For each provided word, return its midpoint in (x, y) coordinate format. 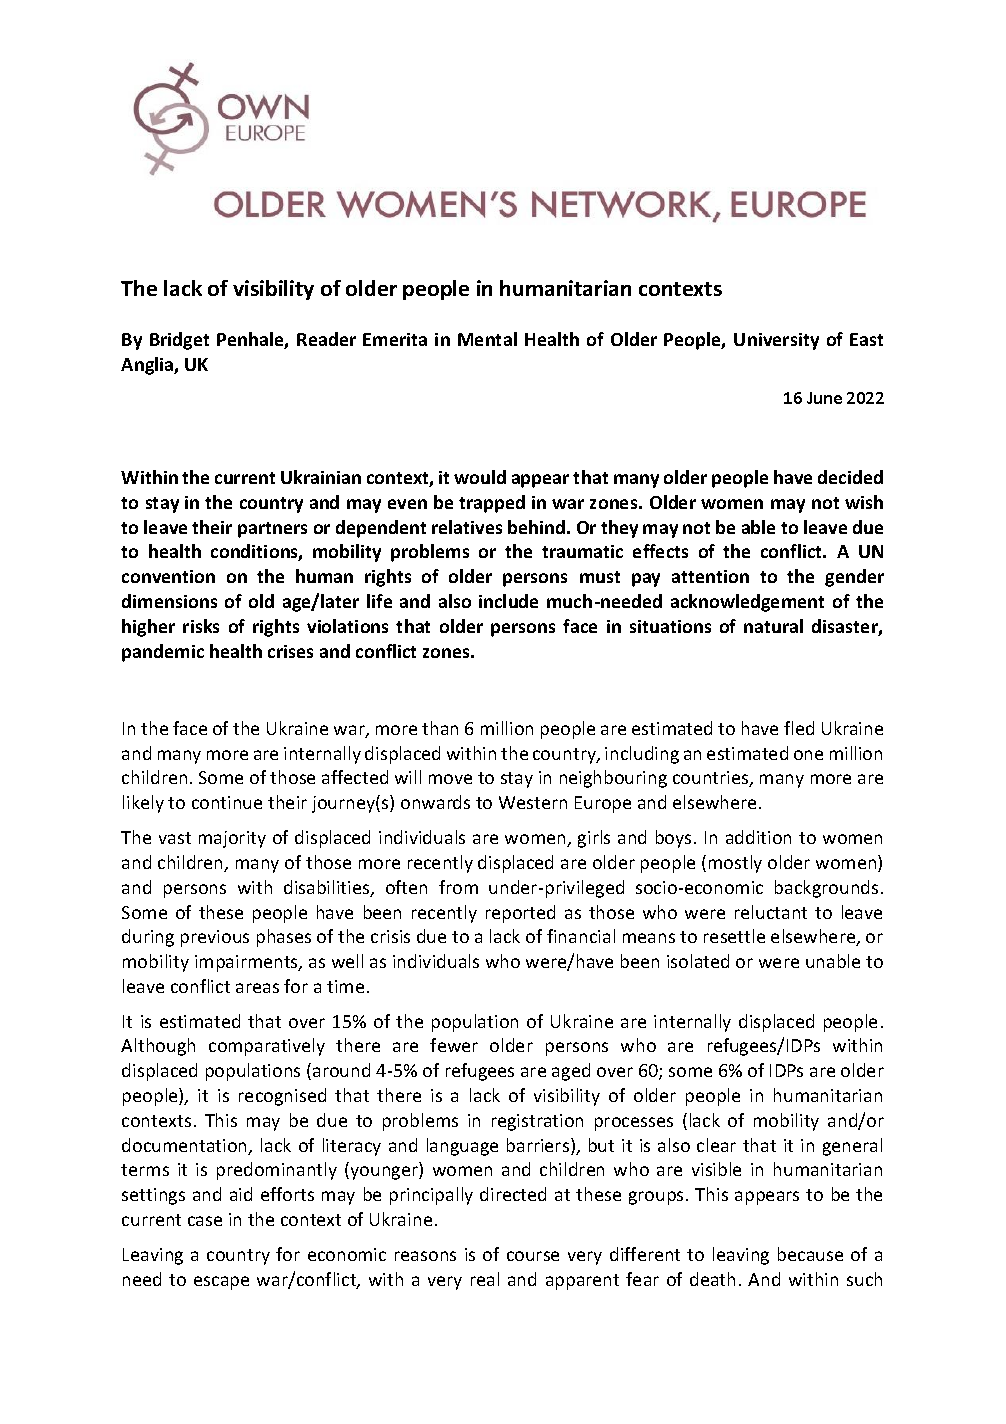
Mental (487, 339)
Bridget (179, 341)
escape (221, 1283)
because (810, 1254)
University (776, 341)
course (533, 1256)
